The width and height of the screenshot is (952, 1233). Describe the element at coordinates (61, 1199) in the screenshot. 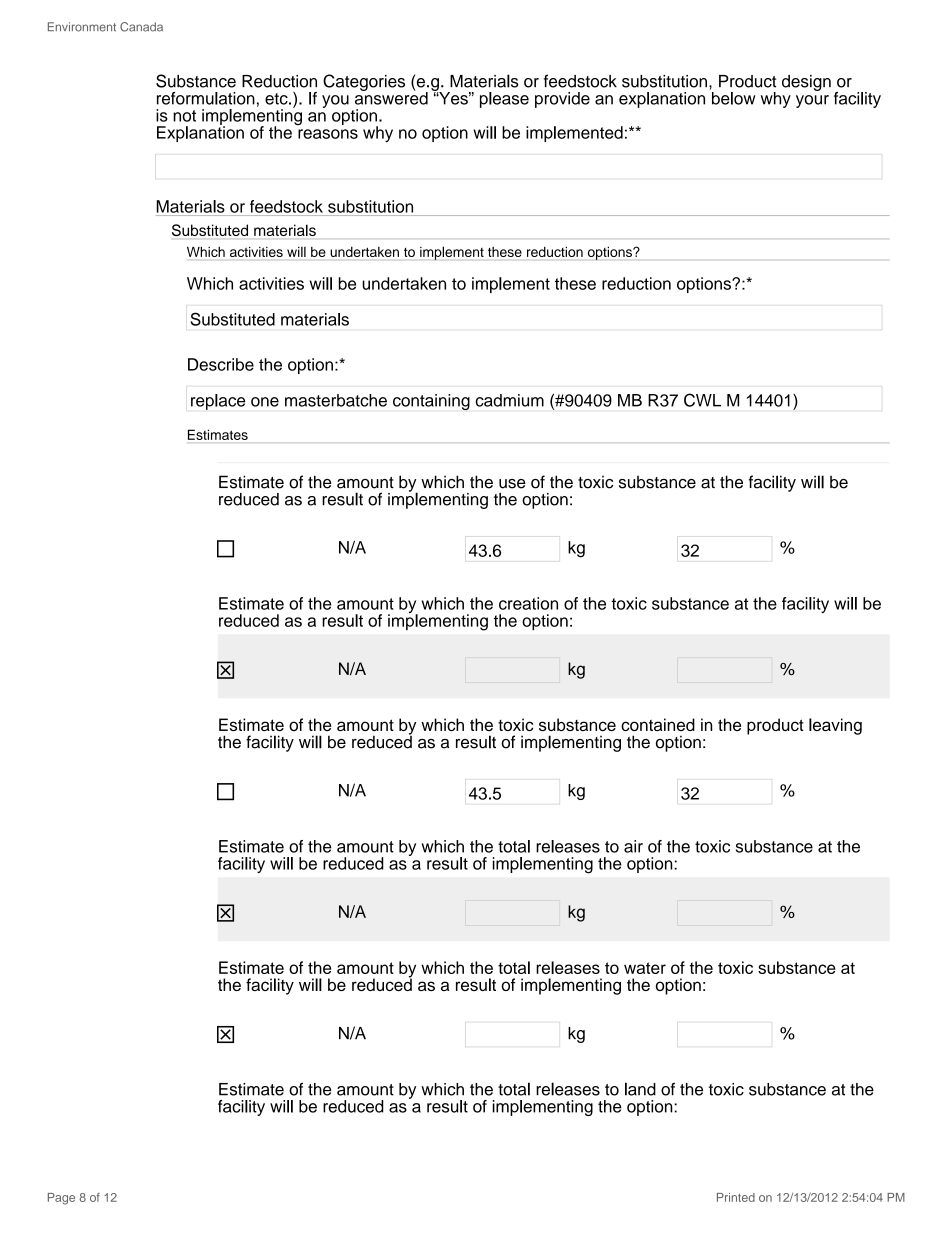

I see `Page` at that location.
